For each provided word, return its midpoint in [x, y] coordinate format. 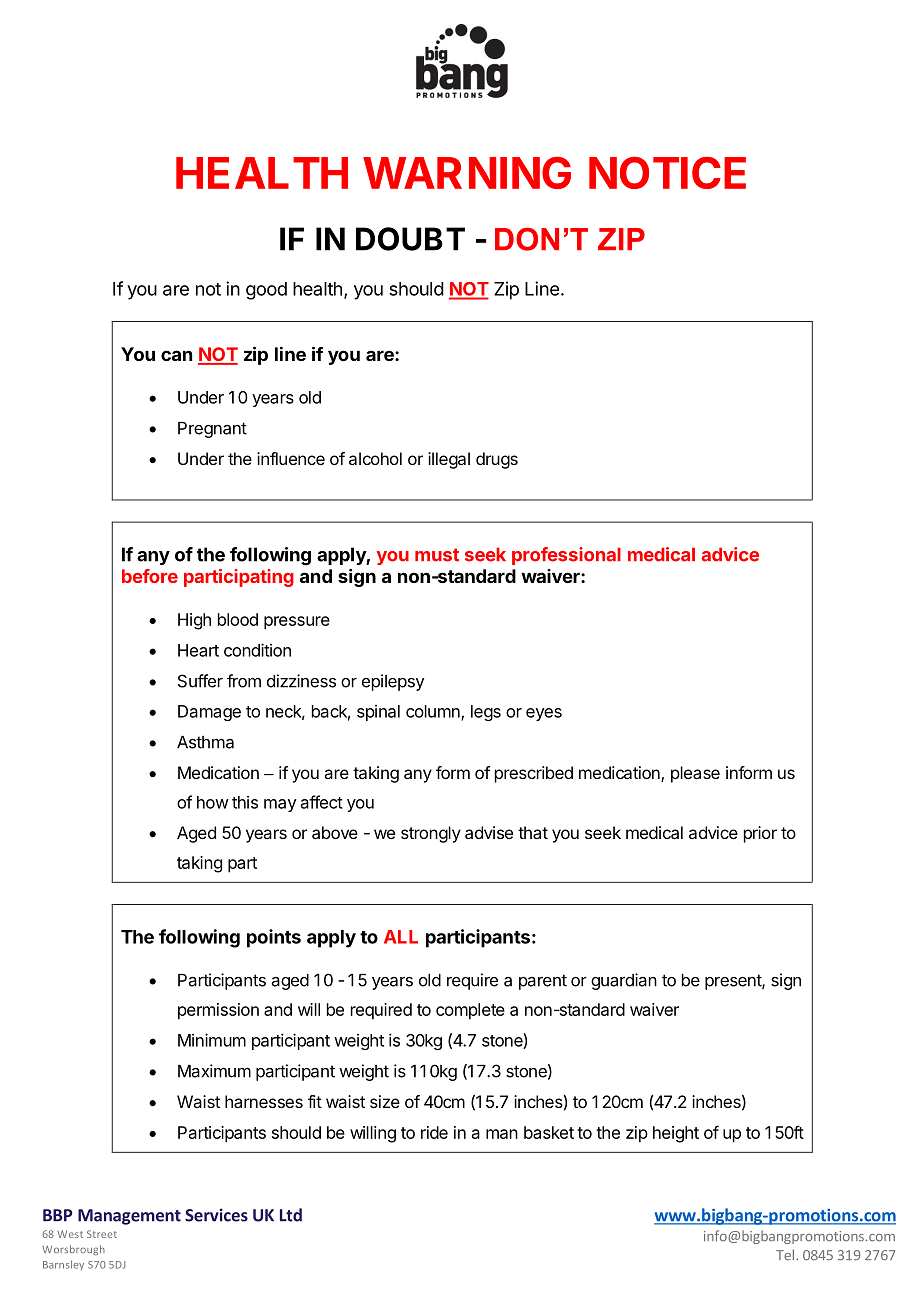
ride [434, 1132]
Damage [209, 713]
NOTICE [667, 172]
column [434, 712]
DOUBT [410, 239]
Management [129, 1217]
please [695, 774]
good [266, 291]
